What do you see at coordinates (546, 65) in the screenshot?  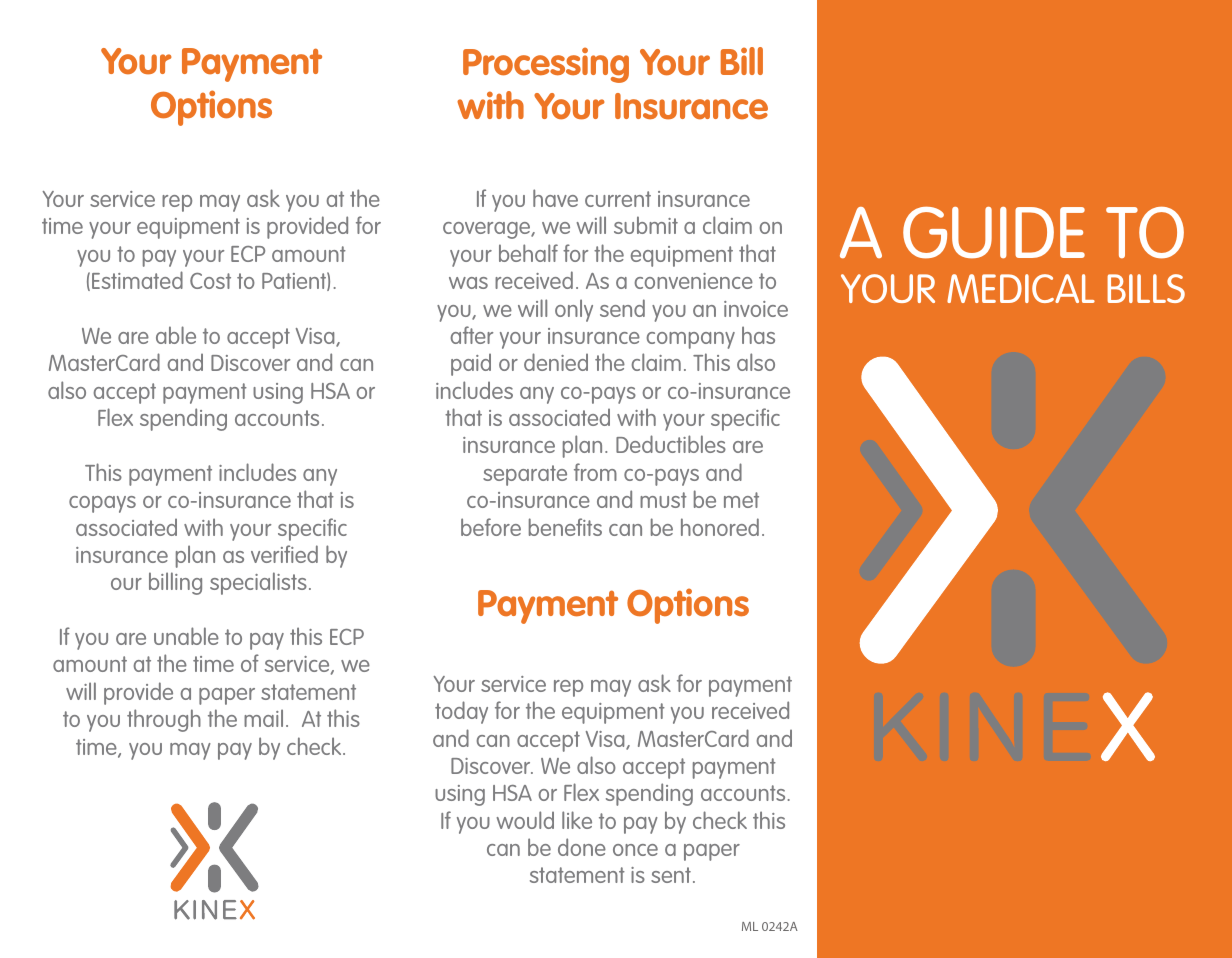 I see `Processing` at bounding box center [546, 65].
